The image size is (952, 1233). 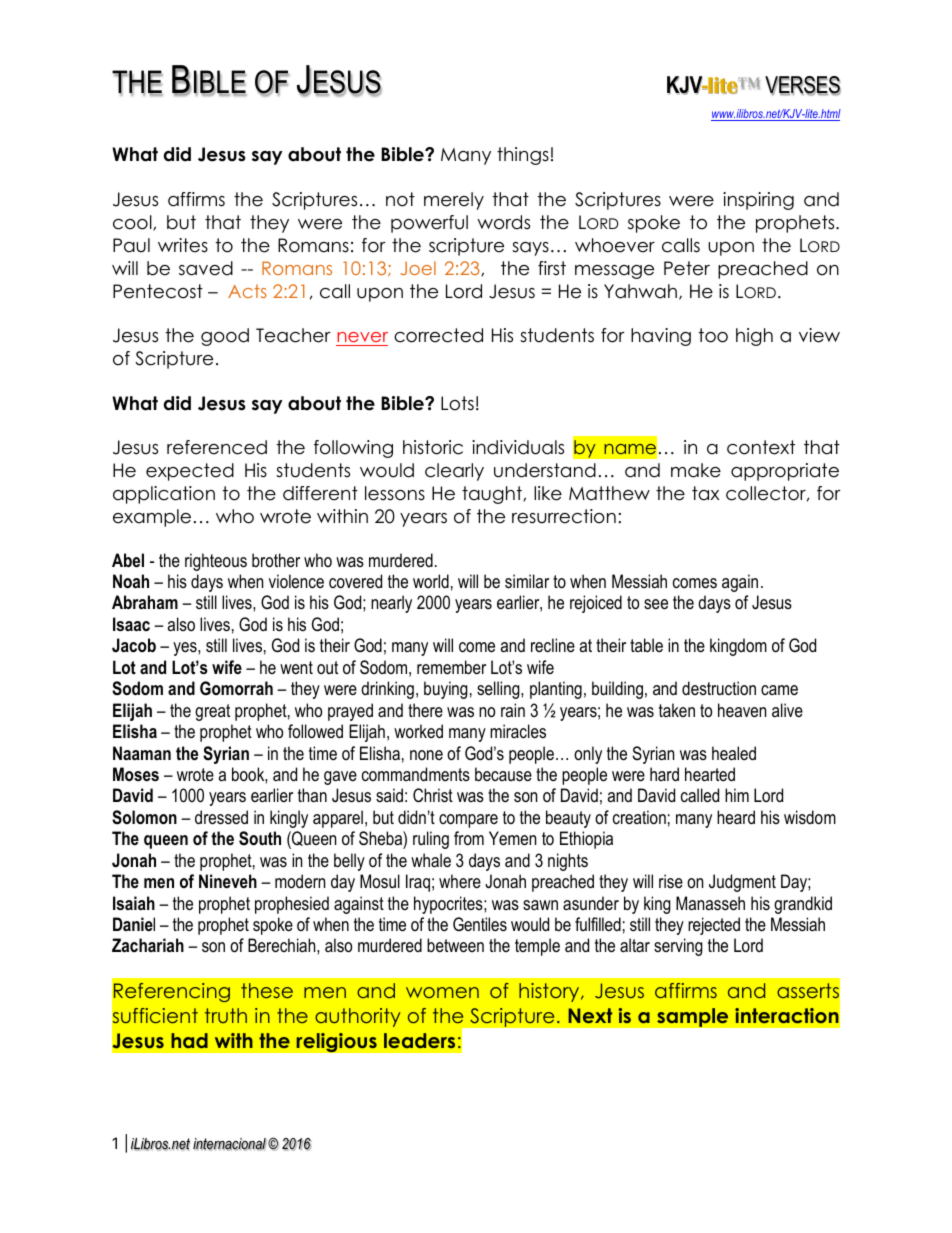 I want to click on leaders, so click(x=419, y=1040).
